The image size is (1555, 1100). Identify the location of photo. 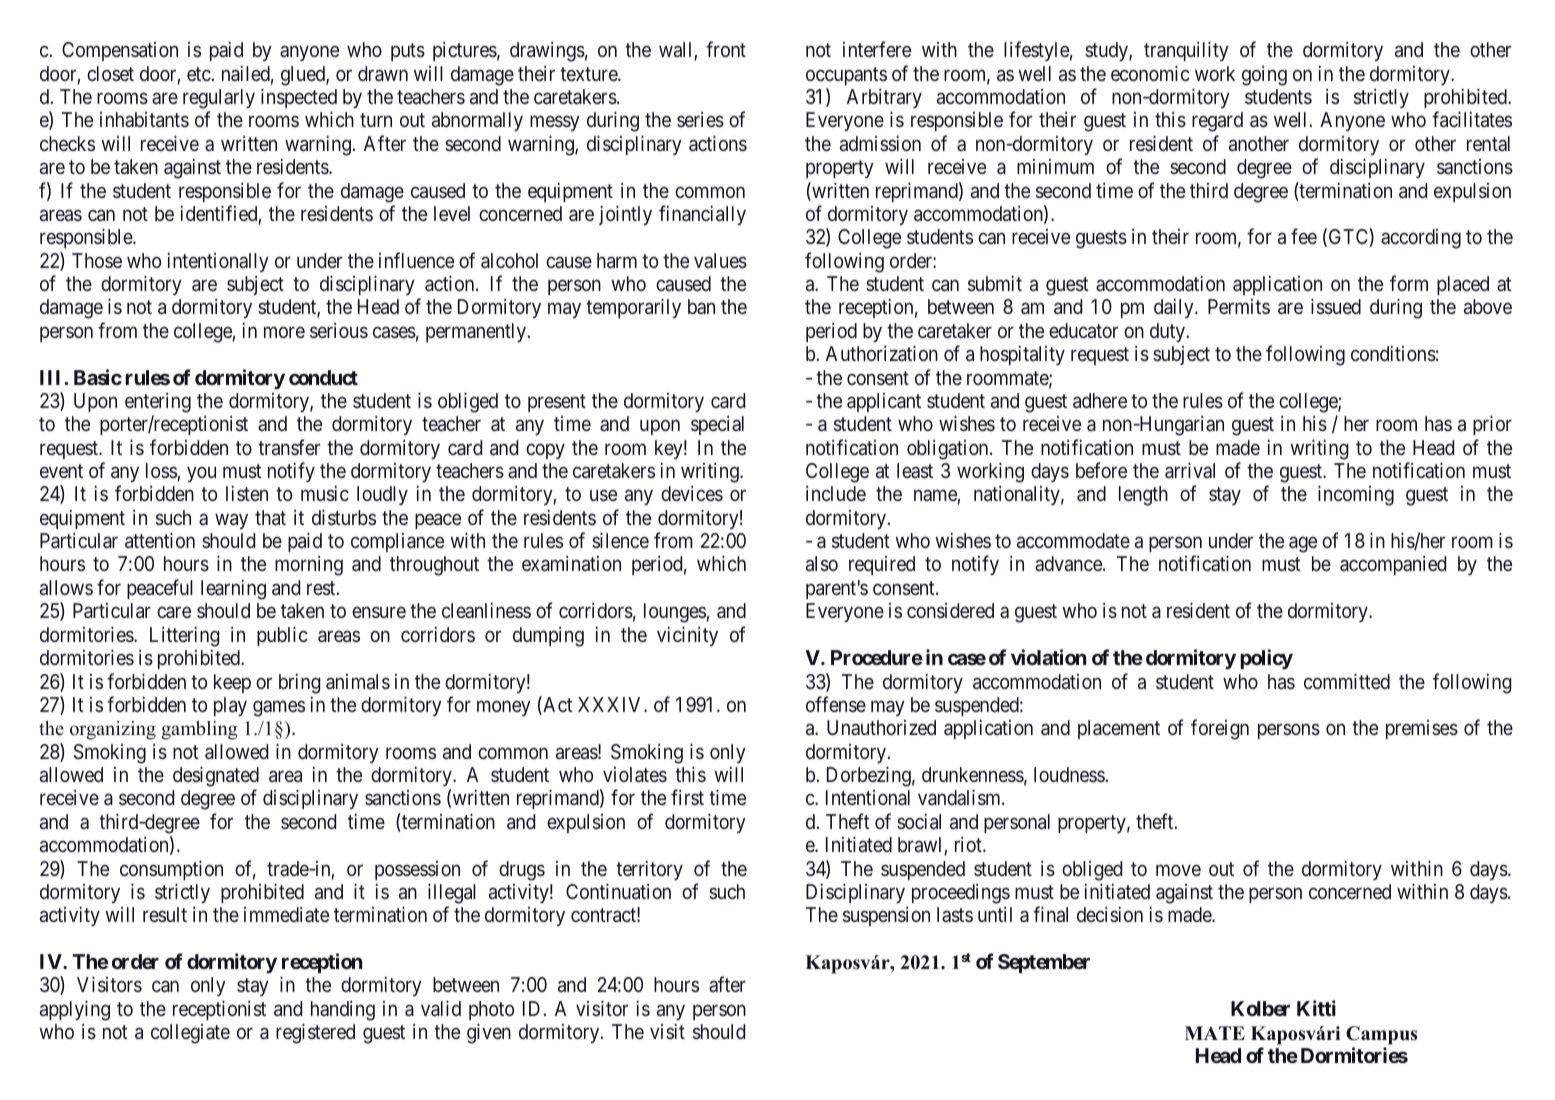
(491, 1010).
